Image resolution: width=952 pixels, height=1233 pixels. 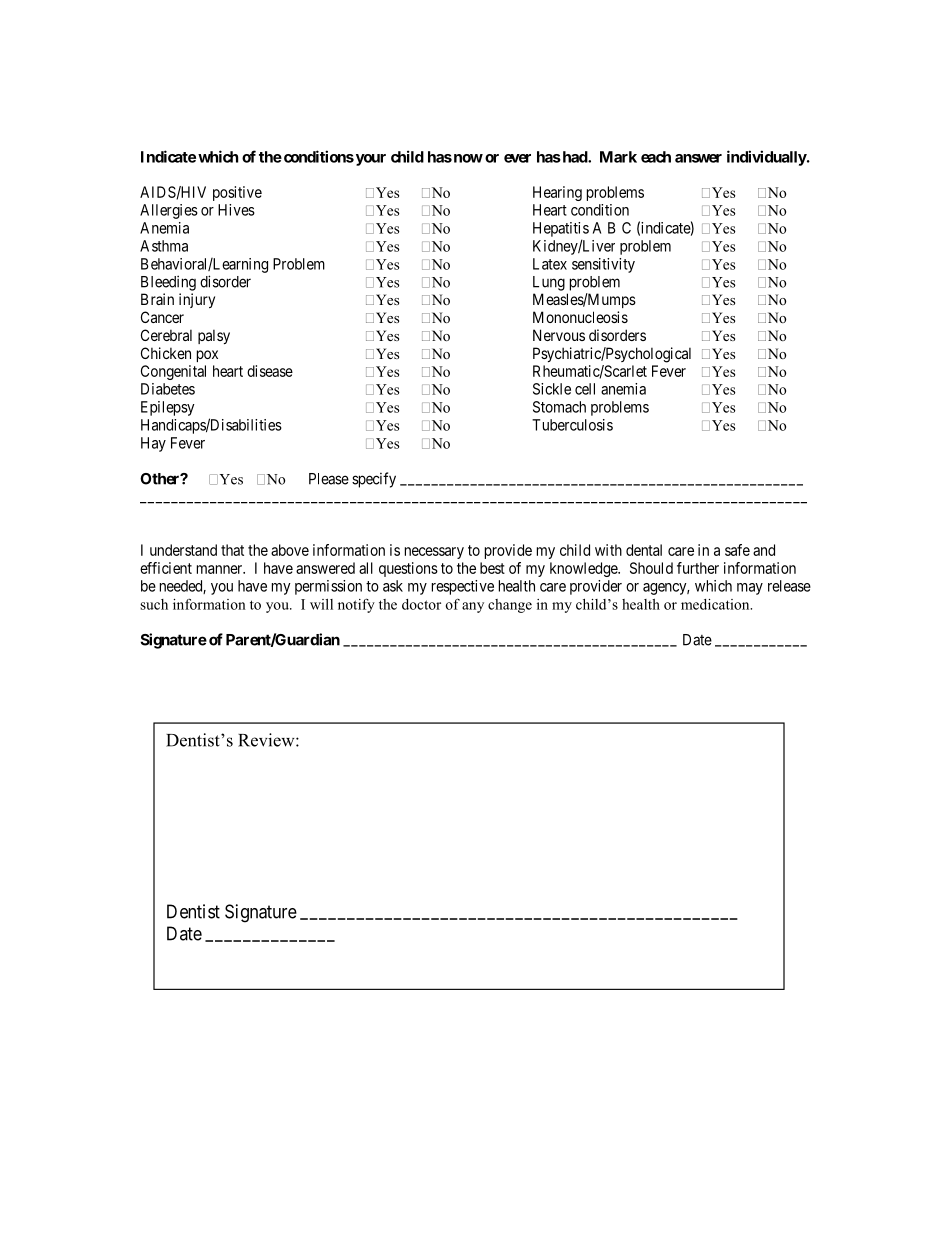 What do you see at coordinates (237, 193) in the image?
I see `positive` at bounding box center [237, 193].
